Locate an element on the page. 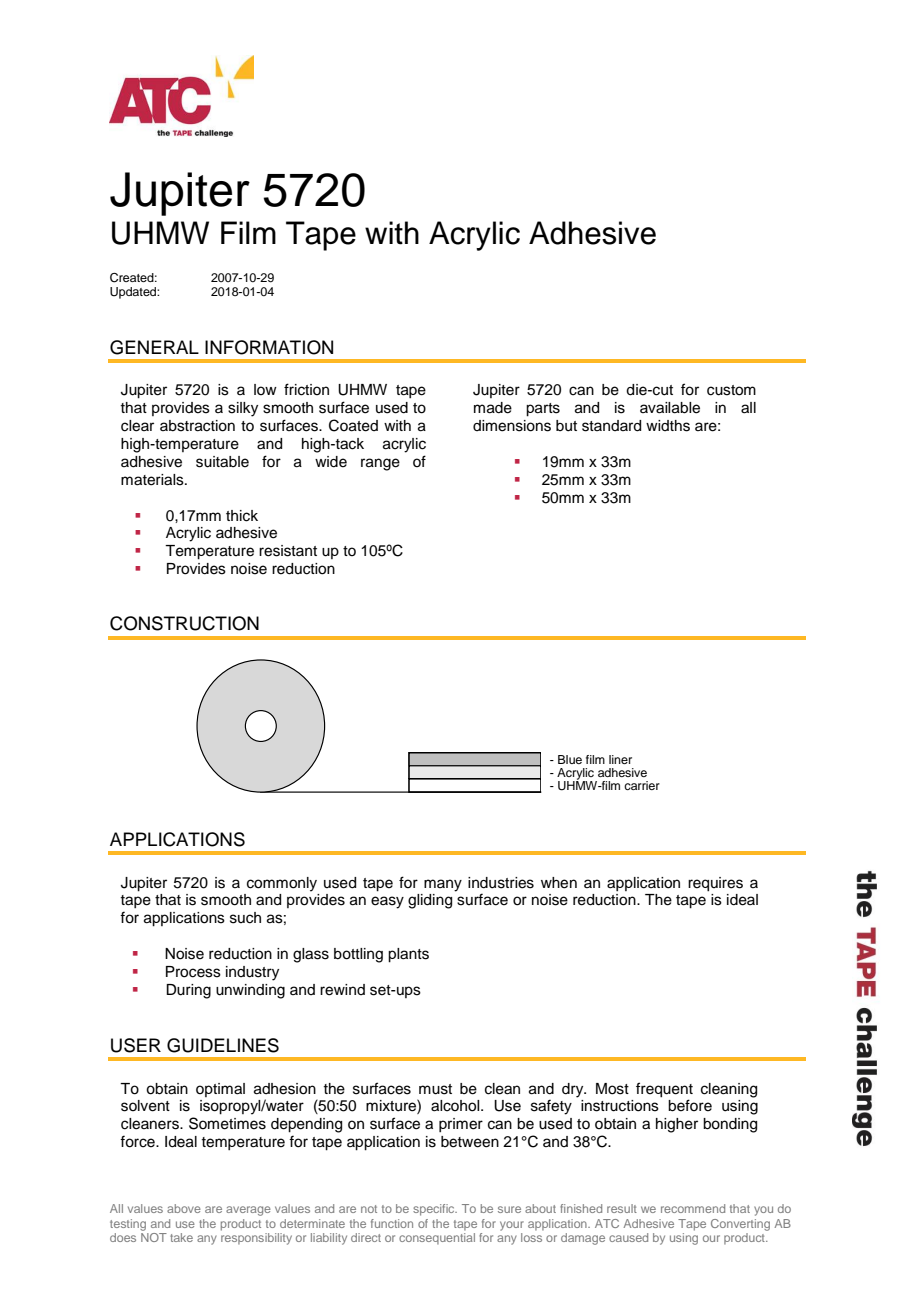  commonly is located at coordinates (282, 884).
